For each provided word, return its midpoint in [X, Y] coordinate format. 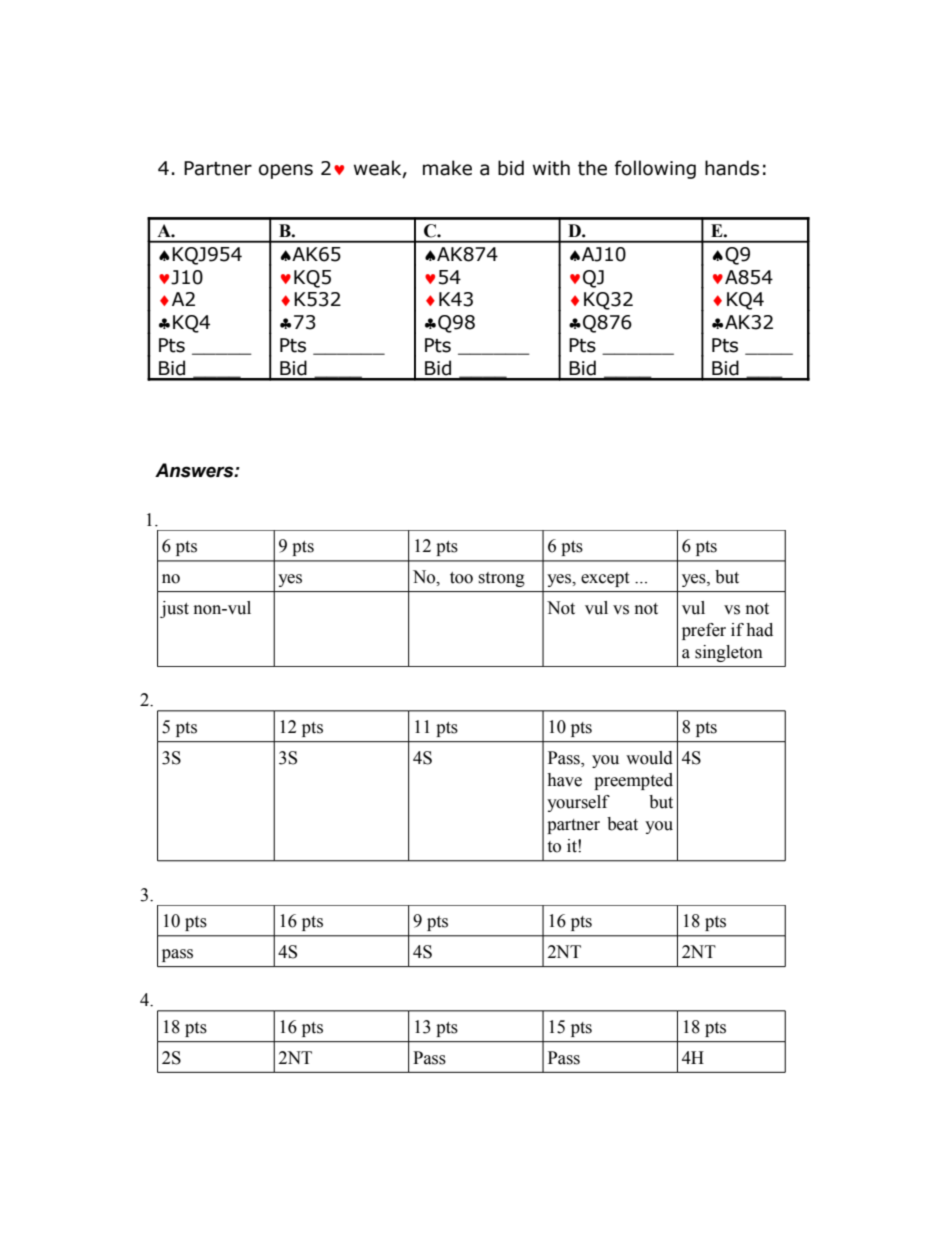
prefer [704, 631]
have [564, 780]
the [592, 168]
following [655, 169]
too [461, 578]
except [605, 579]
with [551, 168]
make [447, 168]
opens [286, 171]
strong [501, 579]
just [174, 609]
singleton [729, 653]
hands [732, 168]
